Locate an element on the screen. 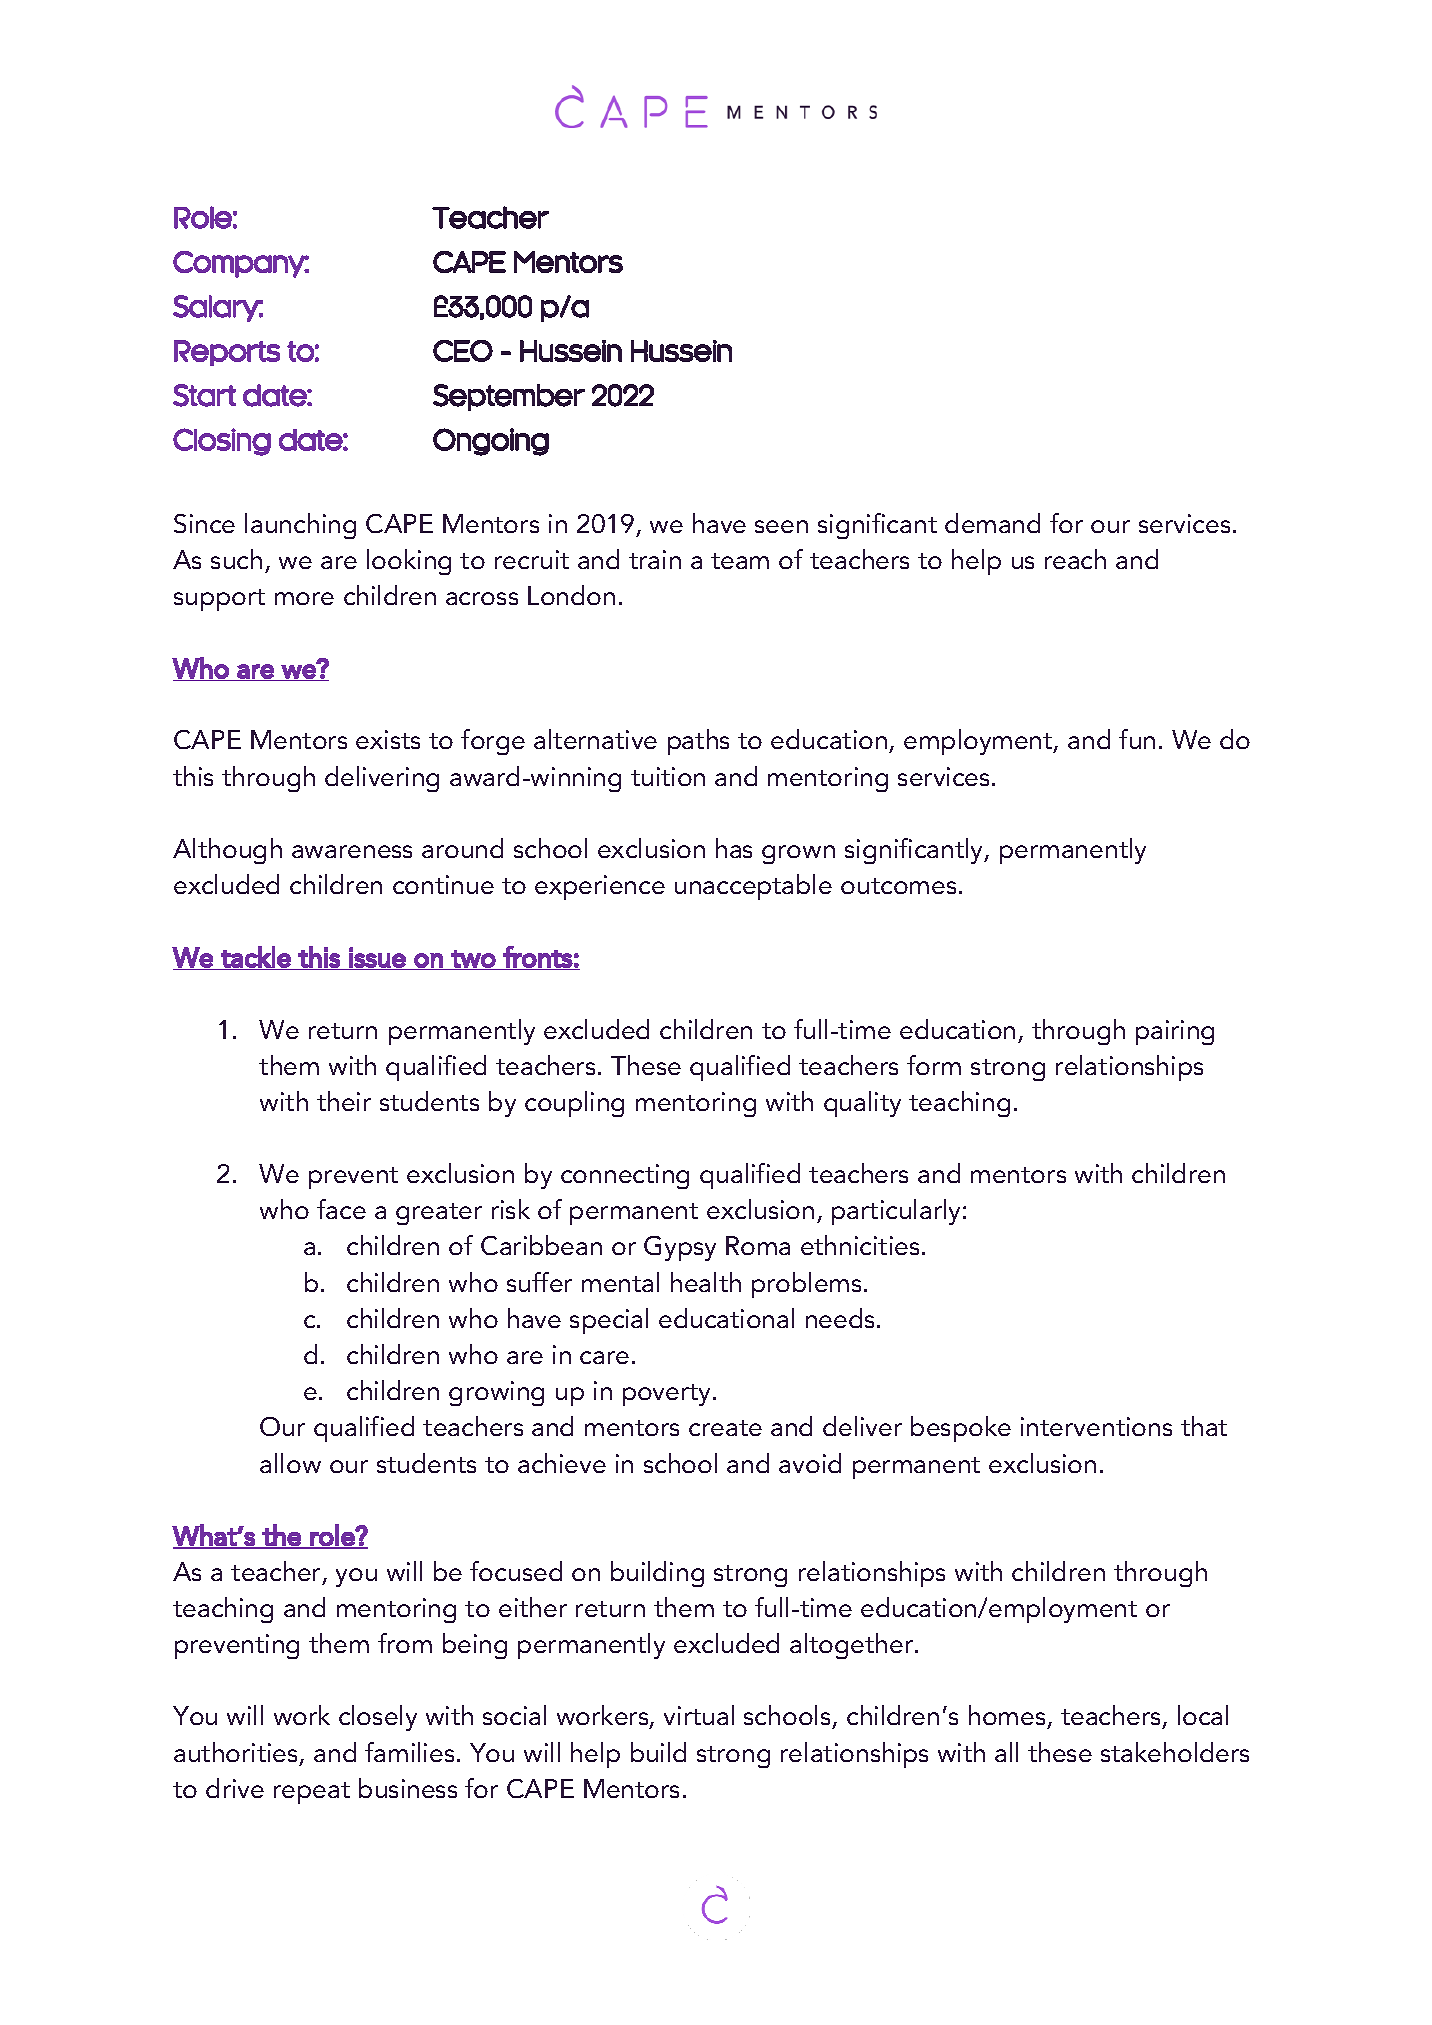 The image size is (1432, 2025). allow is located at coordinates (290, 1463).
